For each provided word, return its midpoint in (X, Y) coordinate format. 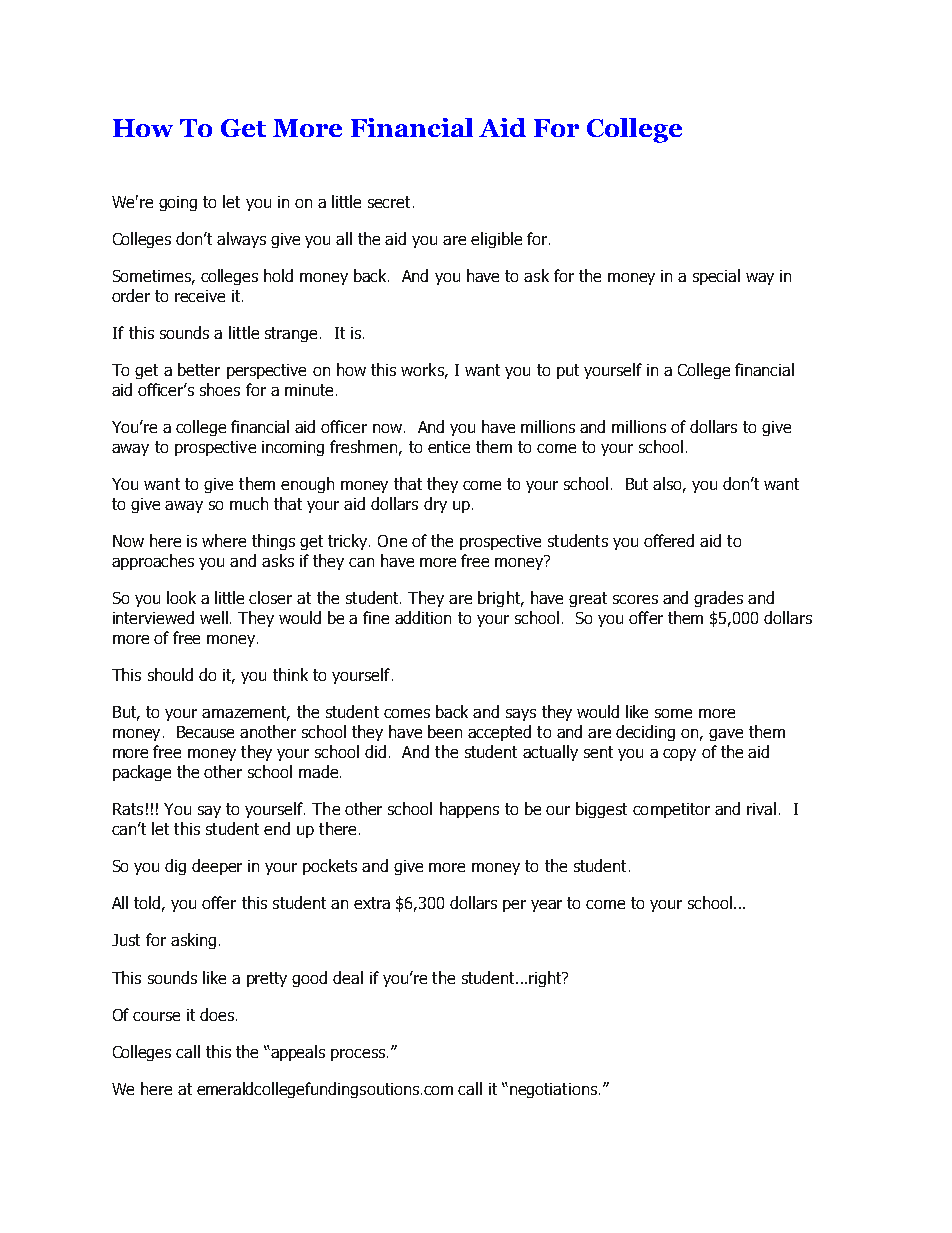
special (716, 277)
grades (718, 599)
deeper (217, 867)
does (218, 1014)
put (568, 371)
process (359, 1055)
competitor (671, 810)
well (214, 617)
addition (423, 617)
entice (449, 447)
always (241, 240)
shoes (220, 389)
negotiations (553, 1090)
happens (469, 810)
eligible (496, 240)
